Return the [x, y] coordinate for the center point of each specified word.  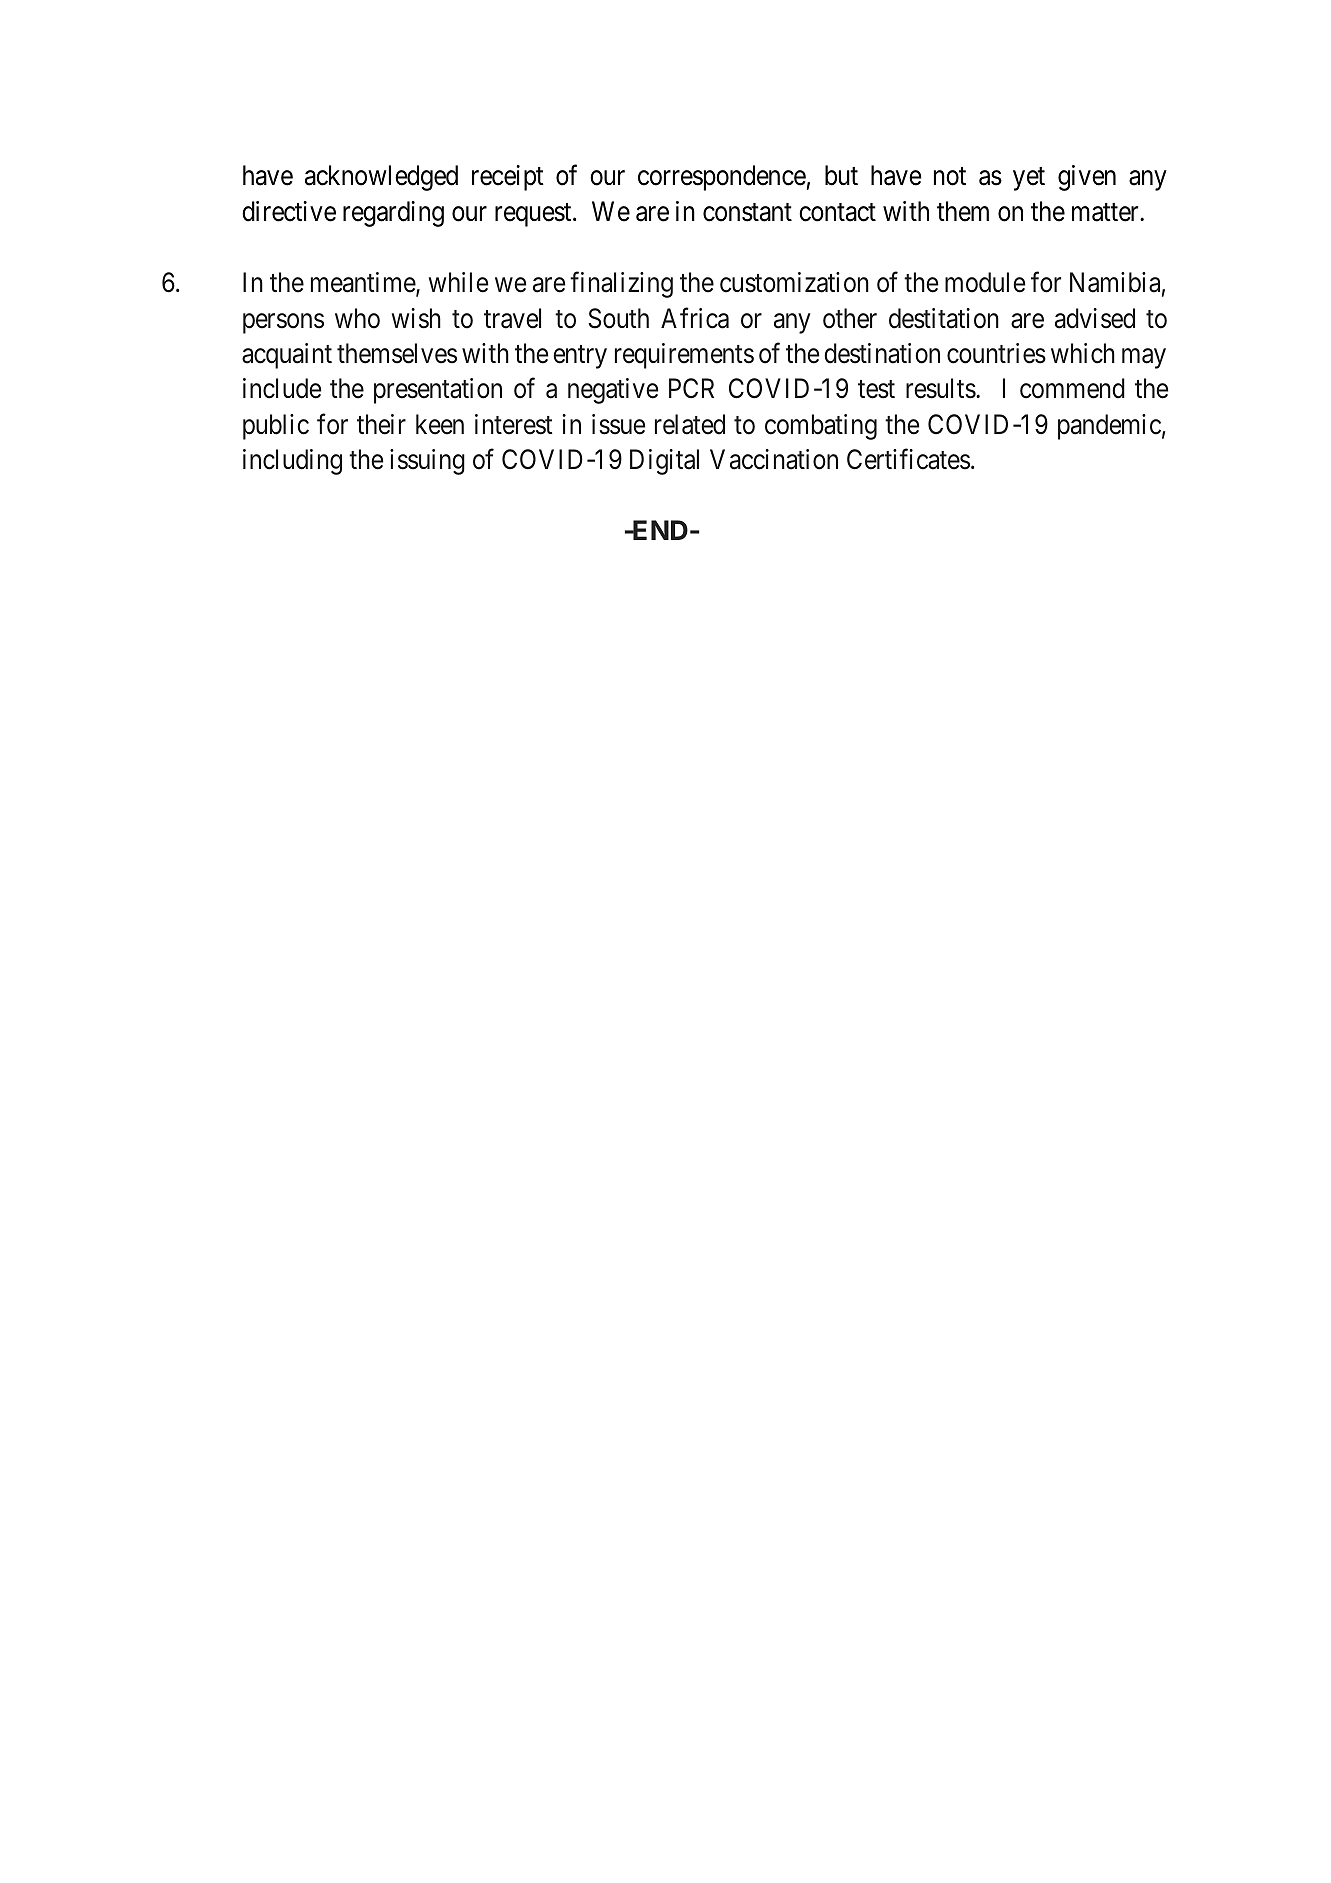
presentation [438, 391]
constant [747, 212]
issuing [427, 462]
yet [1029, 179]
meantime [364, 283]
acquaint [287, 356]
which [1083, 353]
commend [1072, 388]
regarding [393, 214]
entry [580, 357]
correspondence [722, 178]
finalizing [621, 285]
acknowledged [381, 178]
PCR [691, 388]
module [985, 282]
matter [1106, 212]
